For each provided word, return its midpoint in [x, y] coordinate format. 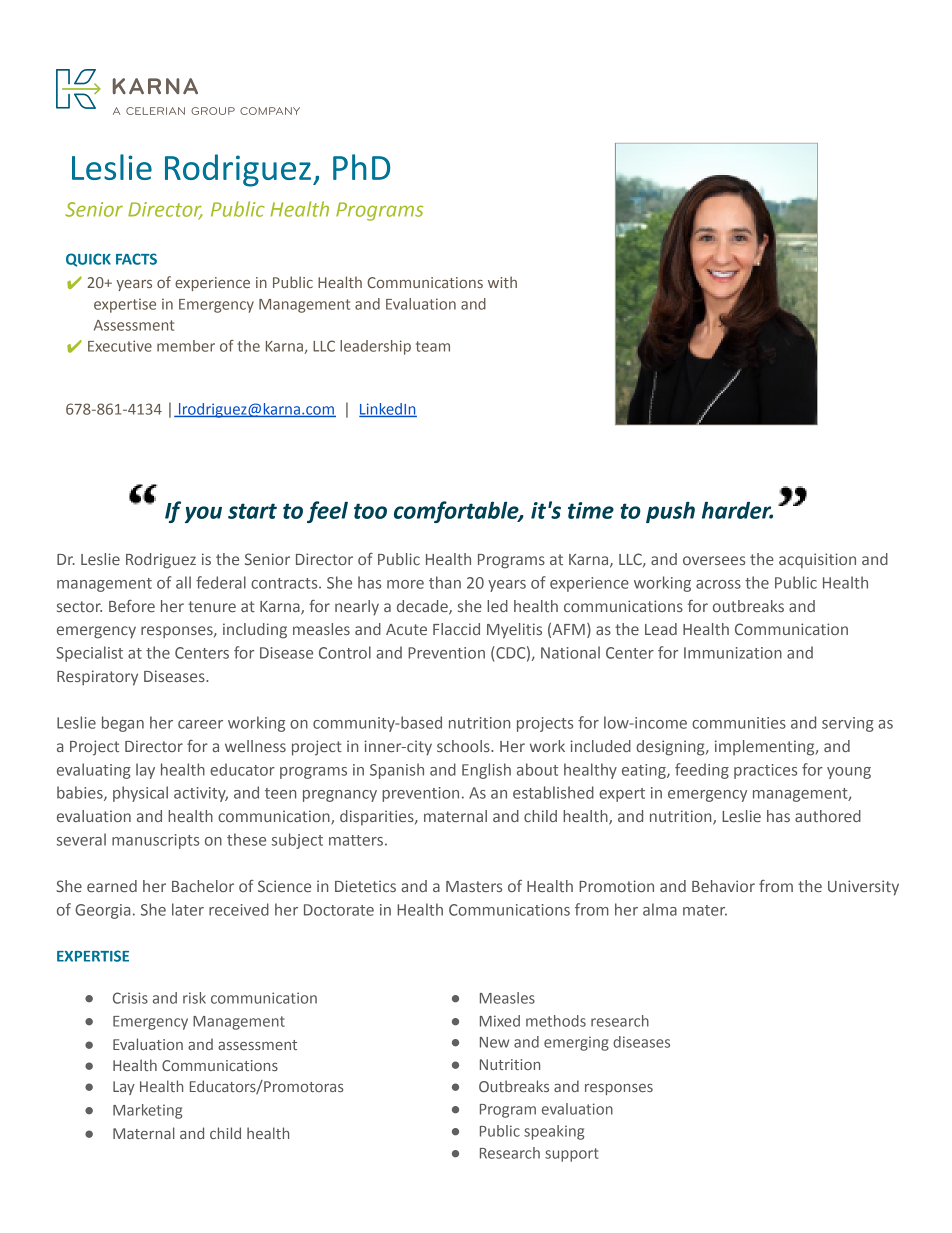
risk [194, 998]
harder [737, 510]
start [252, 511]
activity [201, 794]
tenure [212, 606]
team [433, 346]
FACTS [136, 259]
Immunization [733, 653]
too [370, 511]
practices [765, 771]
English [486, 771]
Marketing [147, 1111]
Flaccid [456, 629]
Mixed [500, 1021]
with [502, 282]
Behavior [723, 886]
